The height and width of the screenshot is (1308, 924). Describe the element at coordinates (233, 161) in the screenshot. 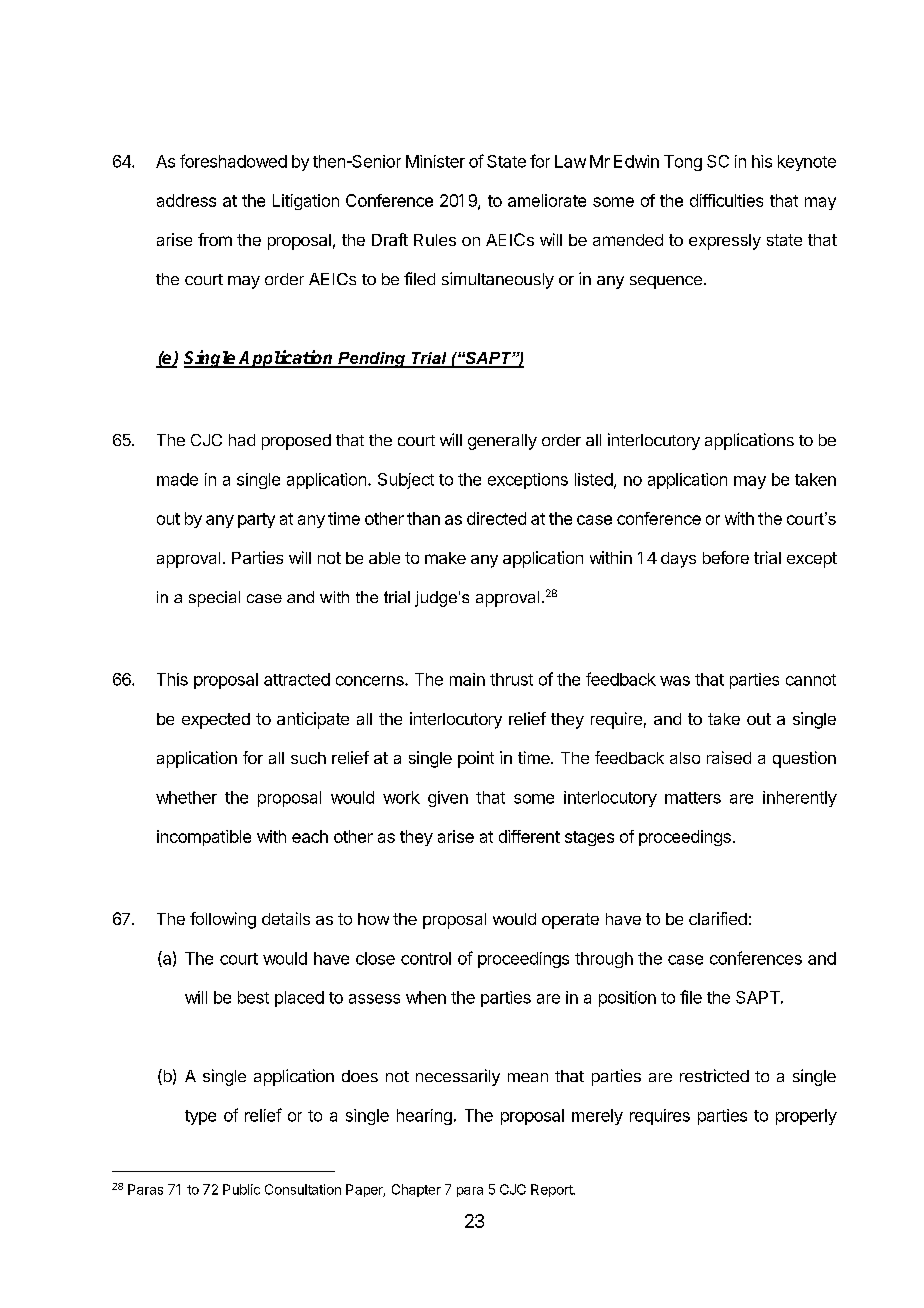

I see `foreshadowed` at that location.
